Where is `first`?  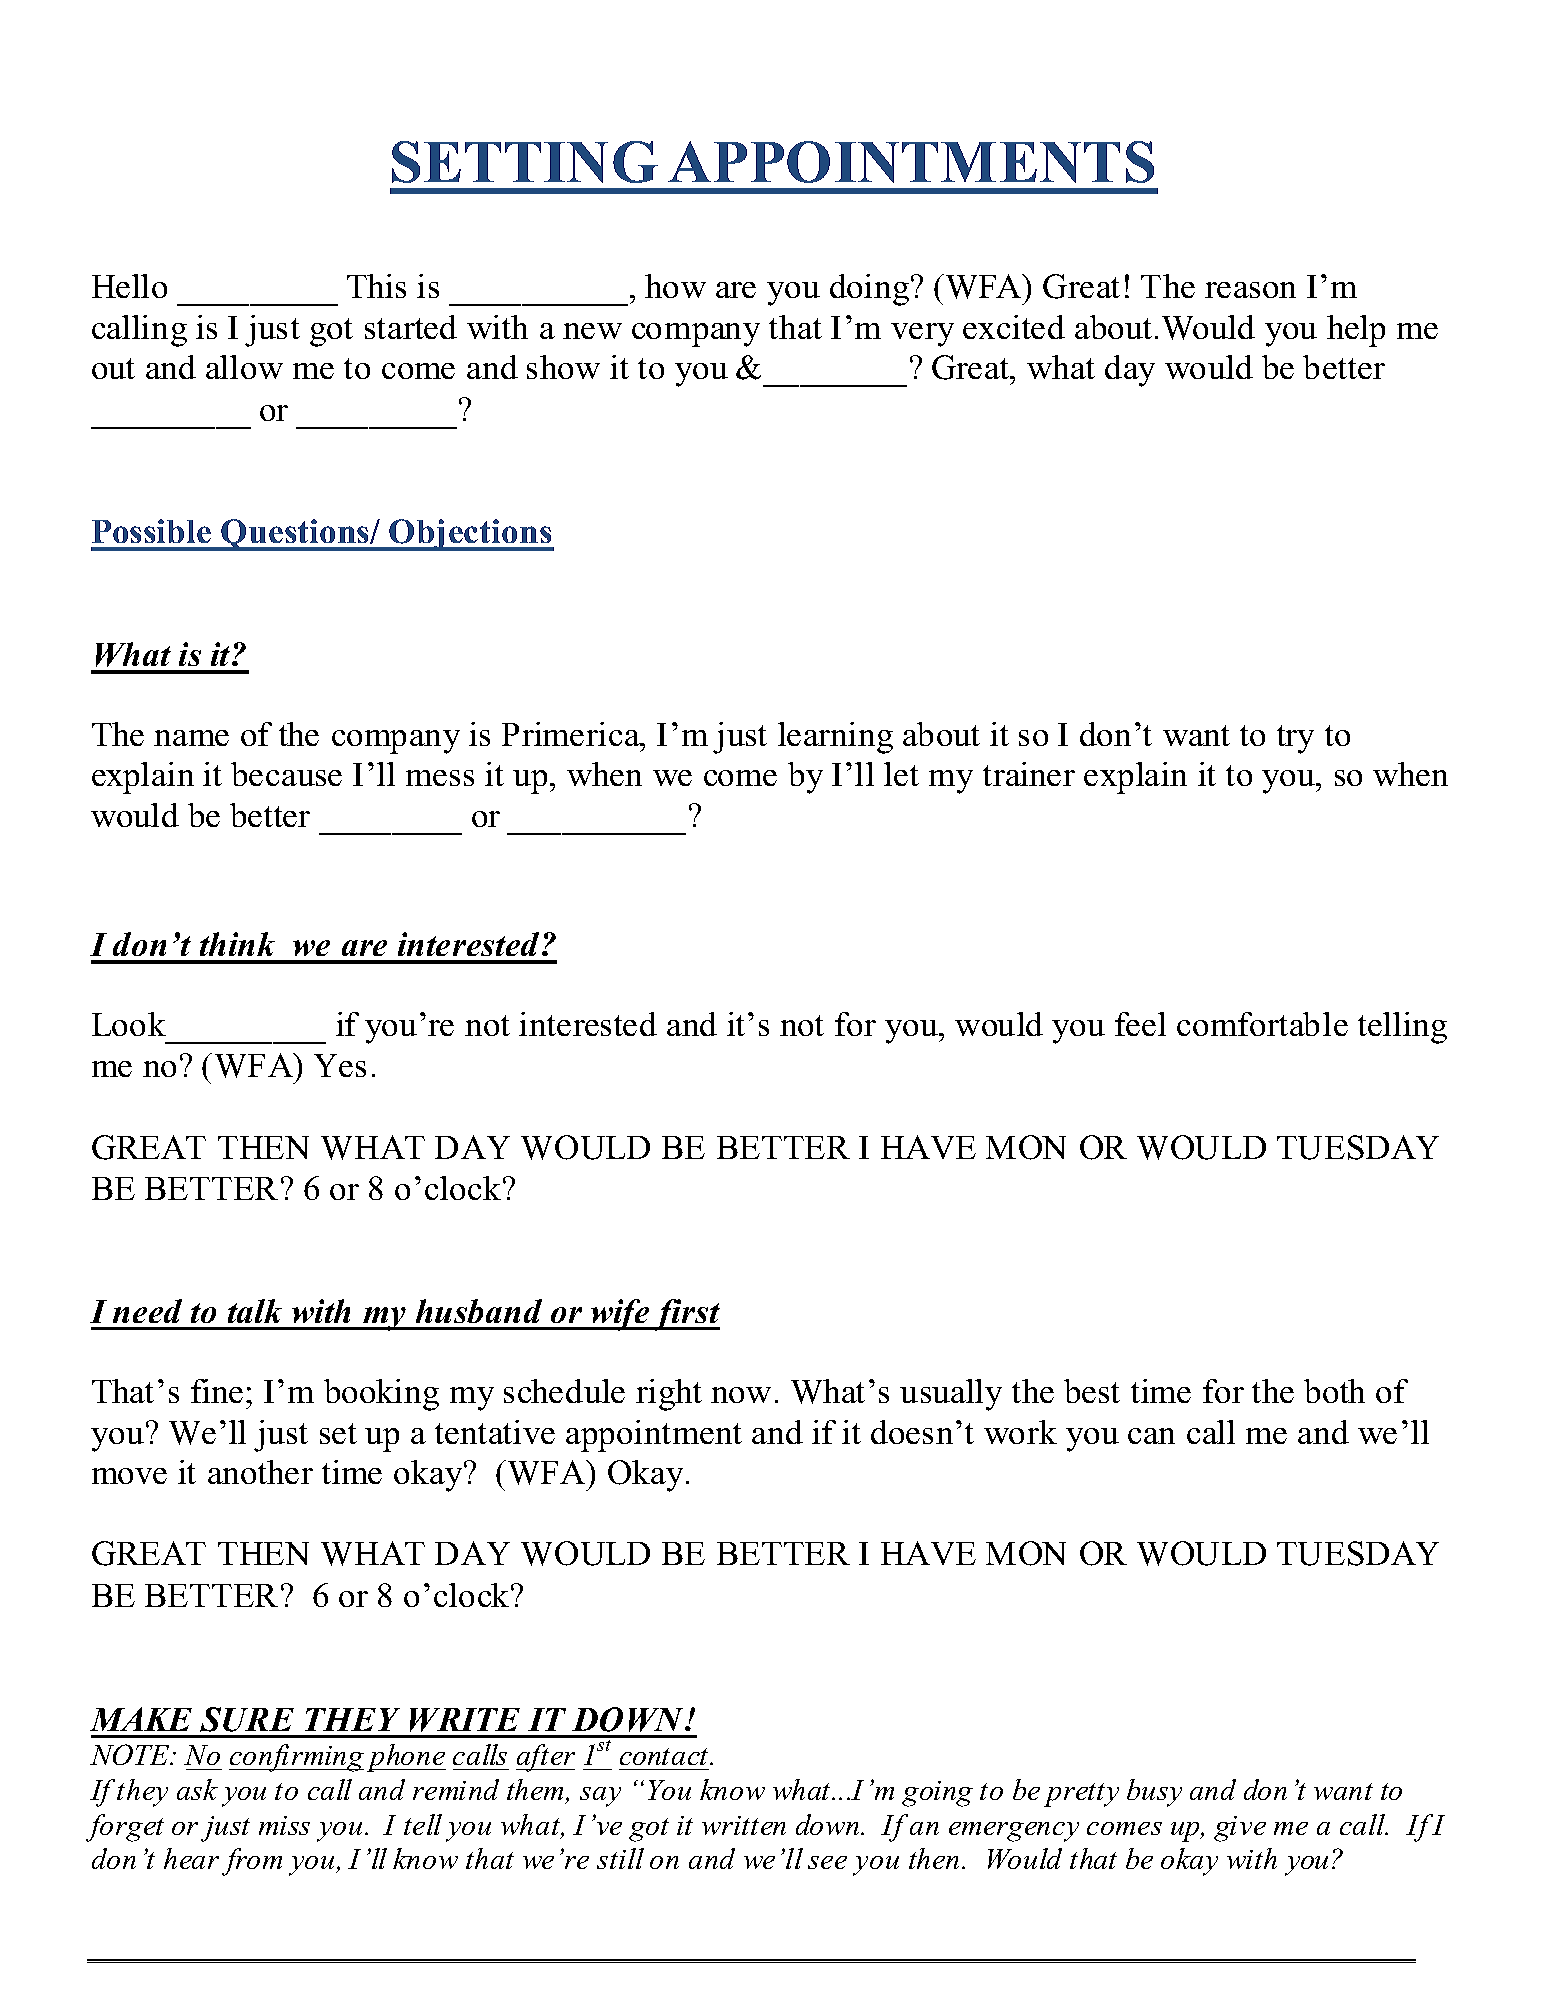 first is located at coordinates (686, 1315).
